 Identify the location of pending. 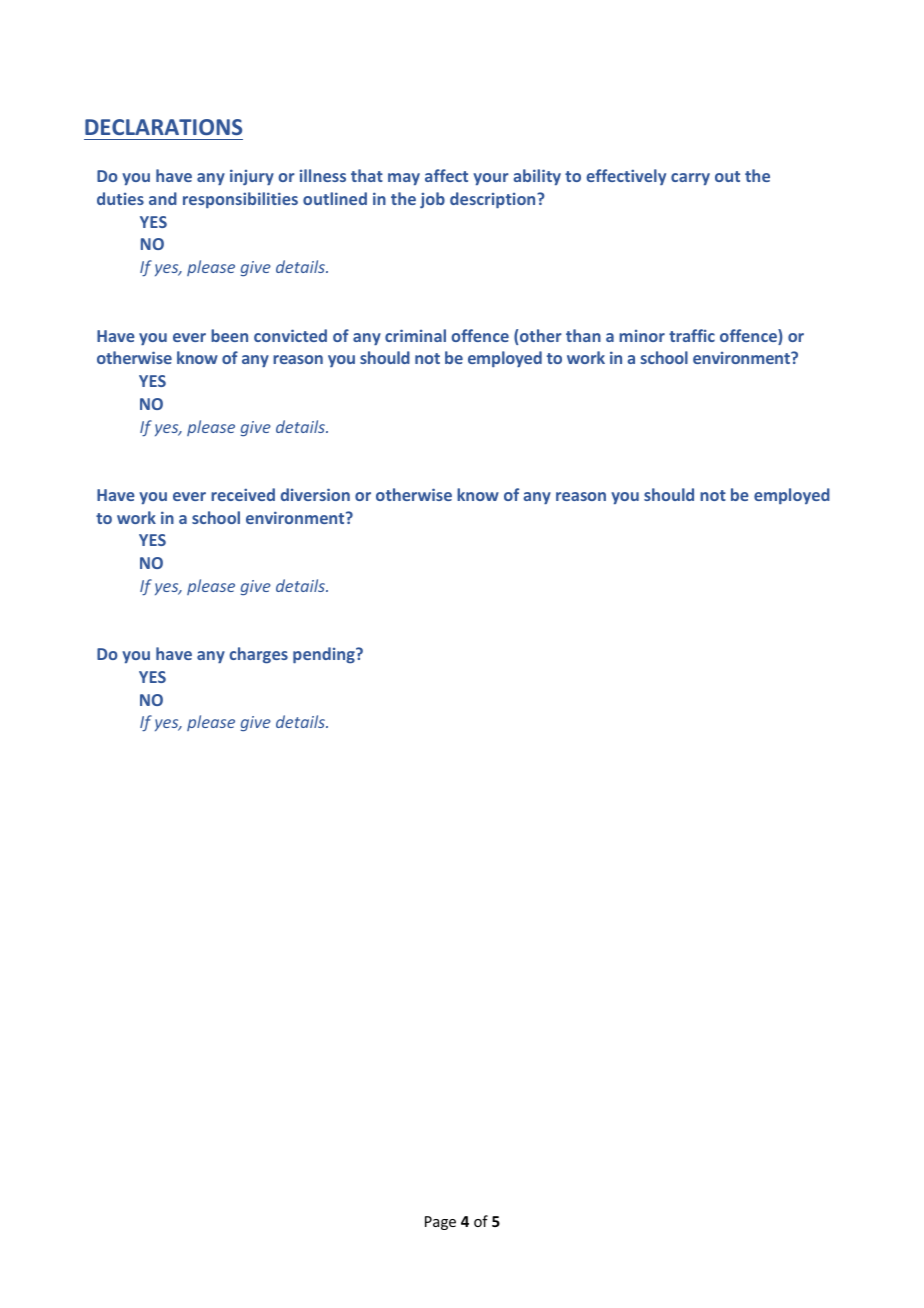
(325, 655).
